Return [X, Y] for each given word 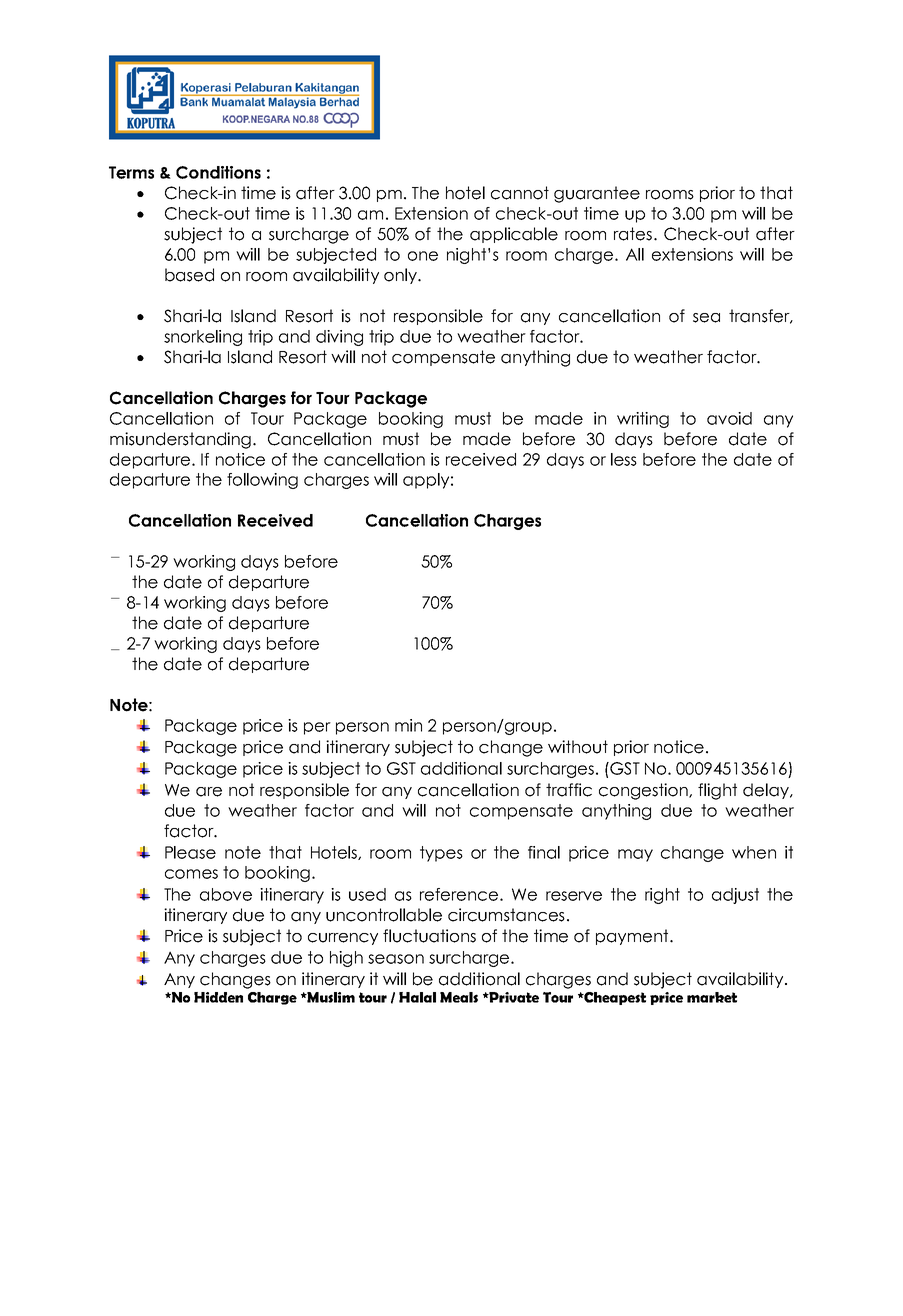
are [209, 792]
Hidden [218, 997]
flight [717, 791]
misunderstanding [182, 440]
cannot [520, 193]
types [441, 854]
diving [339, 338]
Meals [459, 997]
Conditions [218, 172]
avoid [729, 418]
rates [633, 234]
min [408, 725]
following [262, 481]
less [624, 459]
